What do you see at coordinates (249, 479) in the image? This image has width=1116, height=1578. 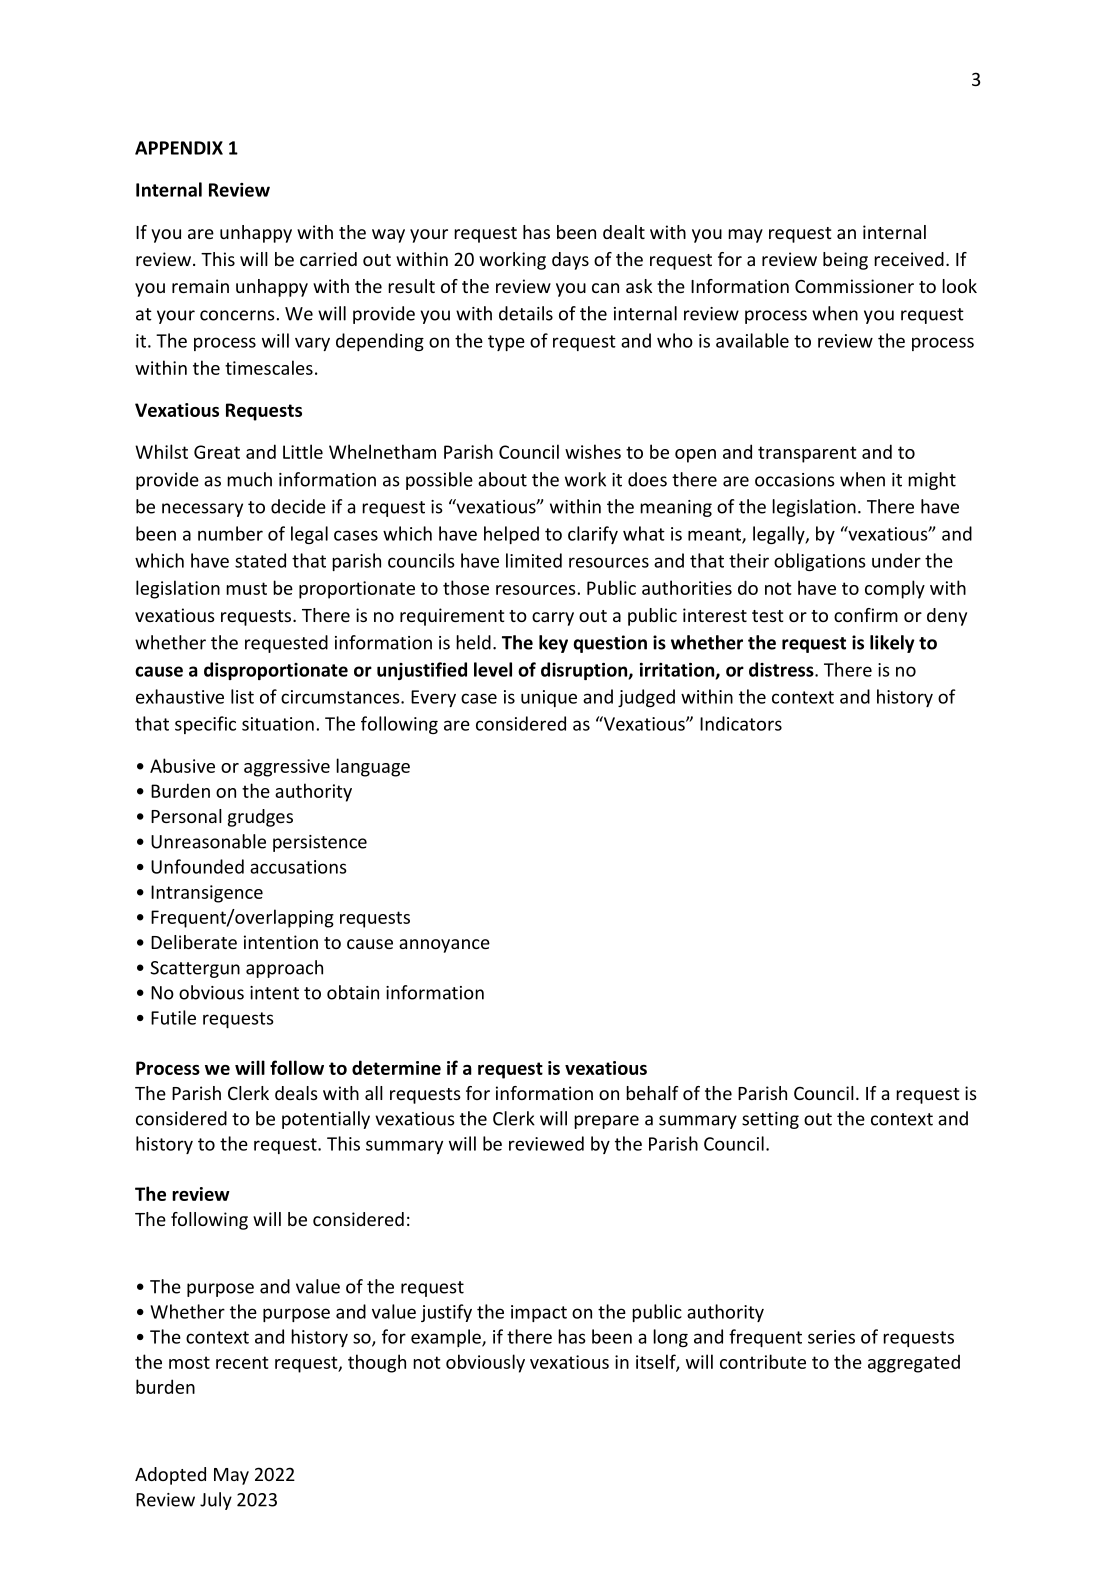 I see `much` at bounding box center [249, 479].
